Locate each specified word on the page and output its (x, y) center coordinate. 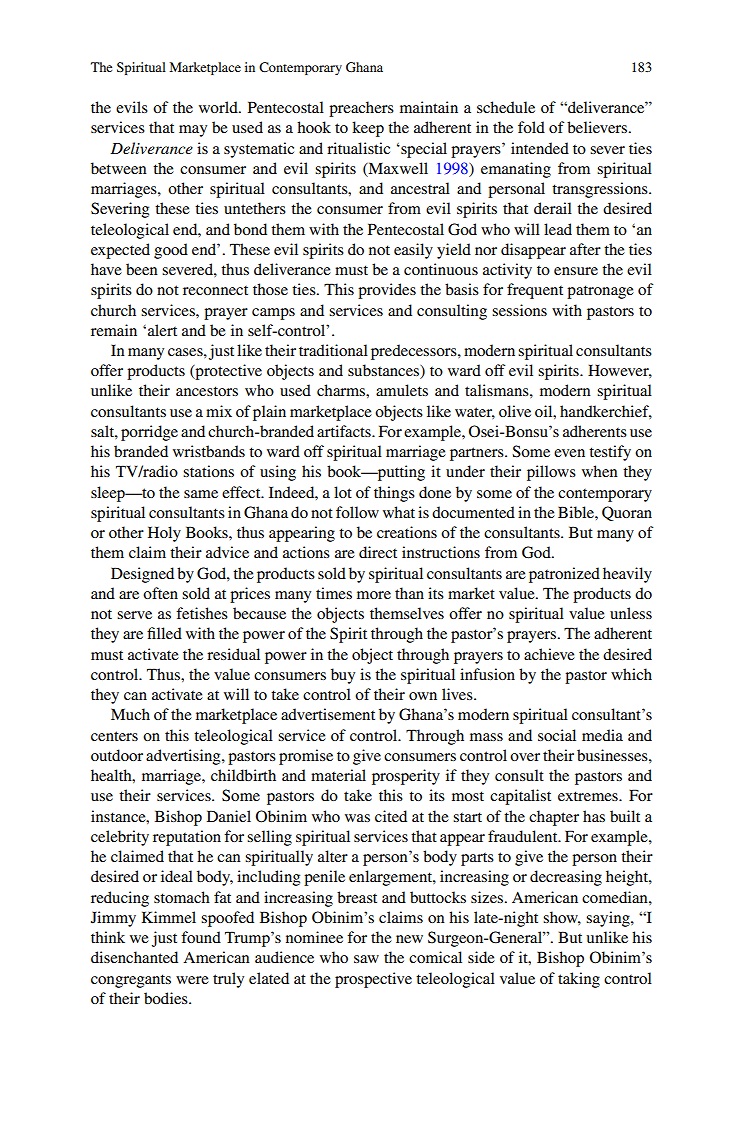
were (192, 980)
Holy (164, 534)
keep (368, 129)
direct (378, 552)
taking (579, 980)
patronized (564, 575)
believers (598, 127)
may (193, 131)
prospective (373, 980)
